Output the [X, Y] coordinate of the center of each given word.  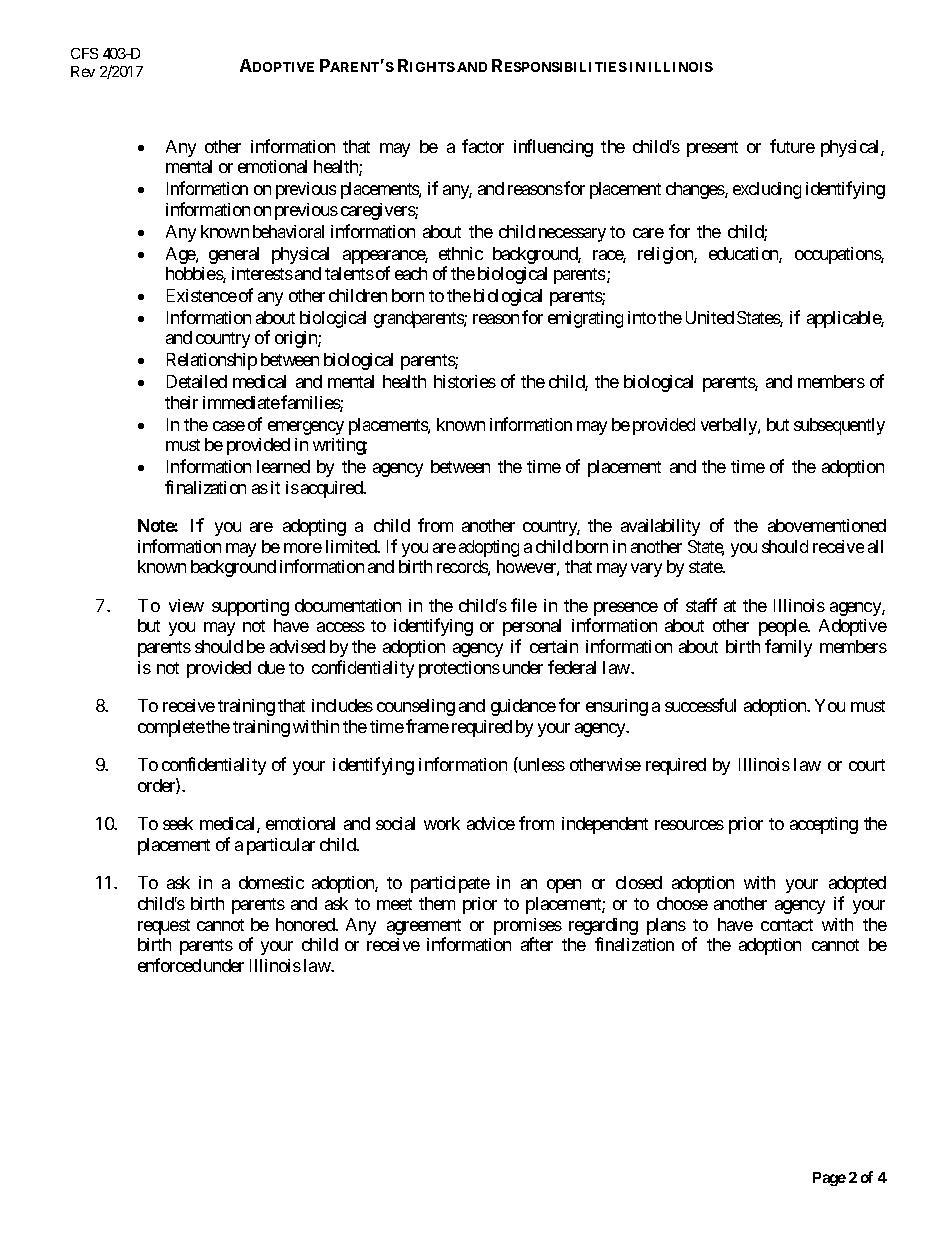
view [186, 605]
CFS [84, 53]
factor [483, 146]
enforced [169, 965]
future [792, 146]
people [783, 627]
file [524, 605]
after [537, 944]
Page [829, 1179]
